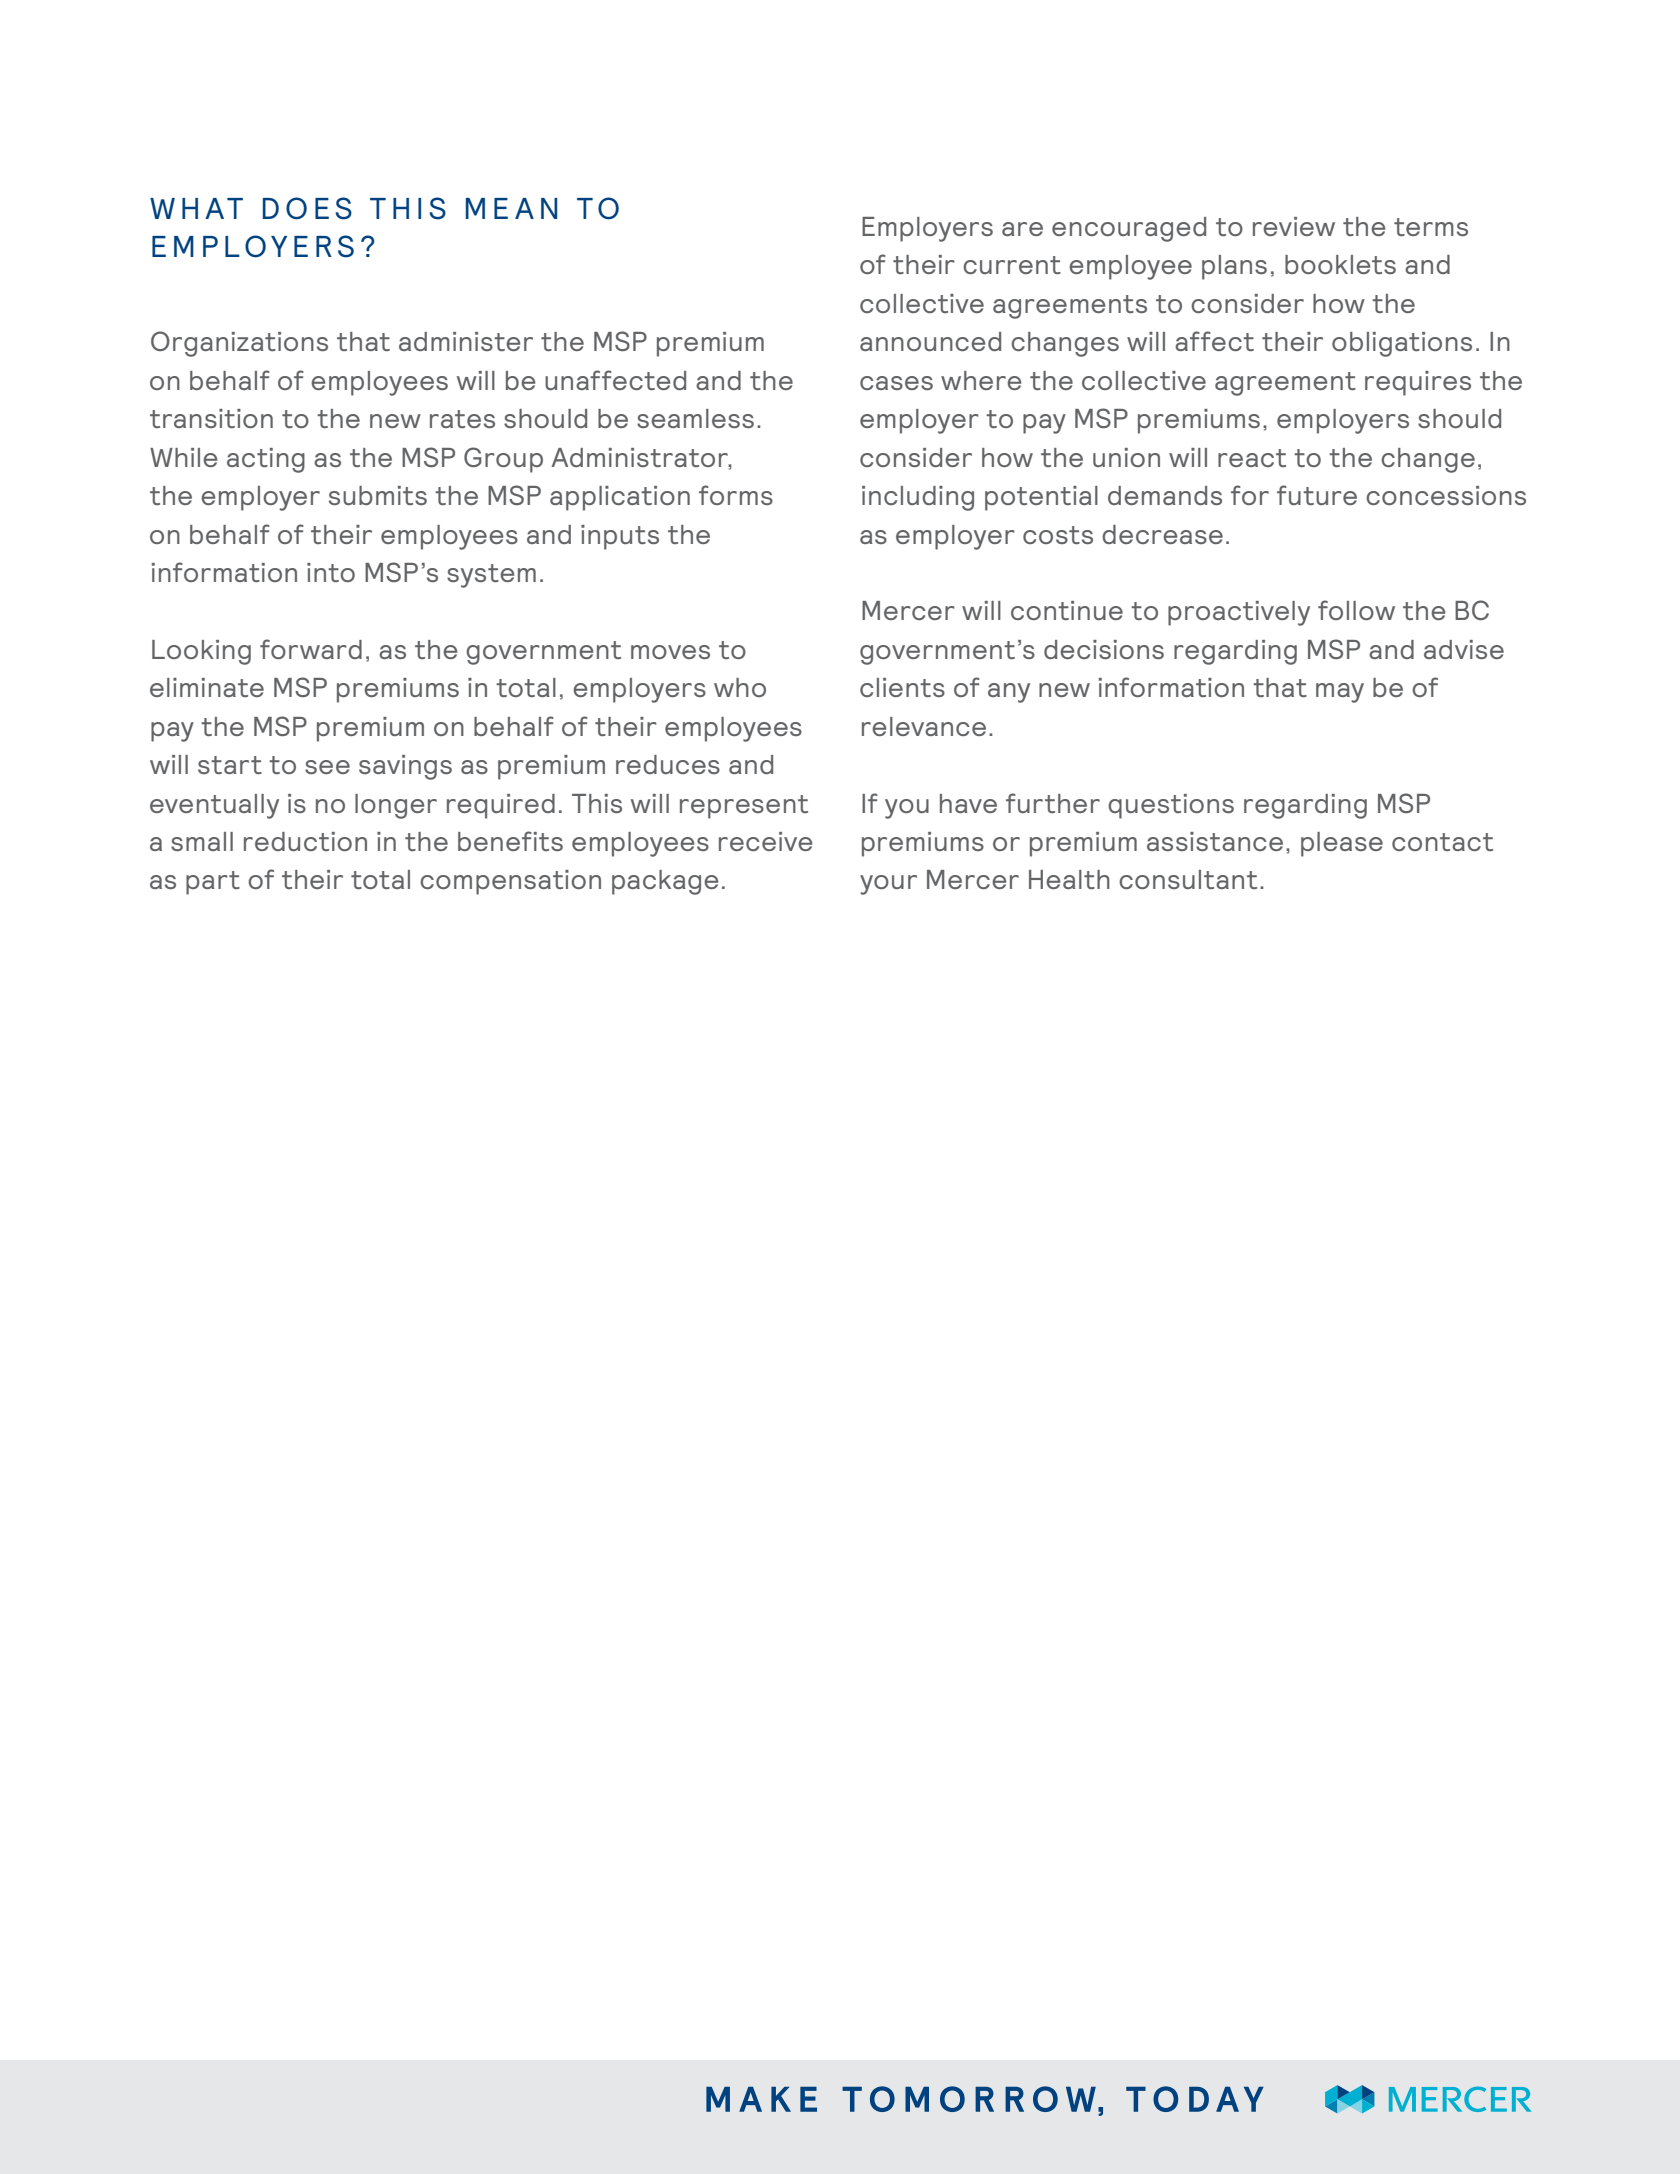 The height and width of the page is (2174, 1680). Describe the element at coordinates (695, 418) in the page. I see `seamless` at that location.
